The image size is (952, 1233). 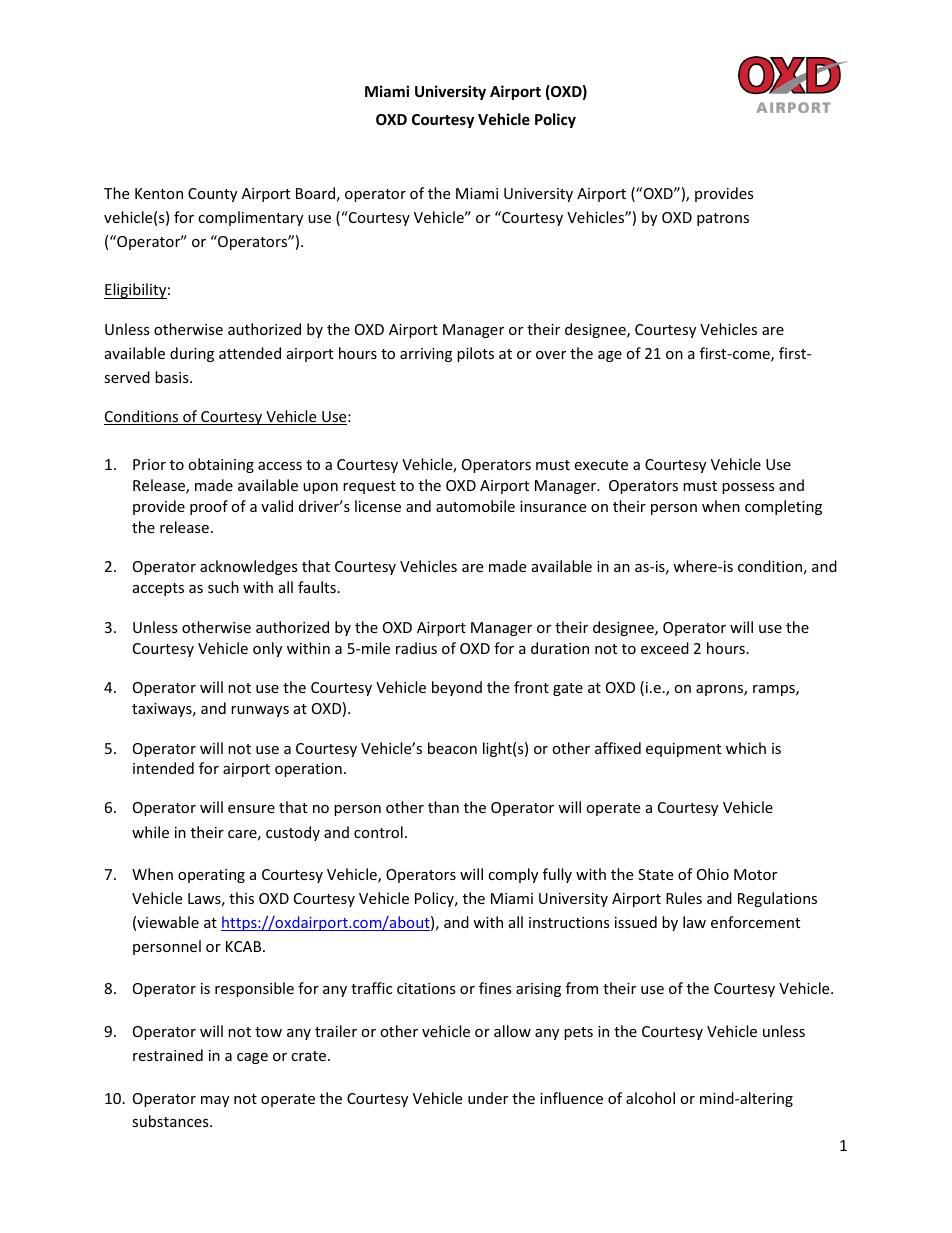 What do you see at coordinates (251, 809) in the document?
I see `ensure` at bounding box center [251, 809].
